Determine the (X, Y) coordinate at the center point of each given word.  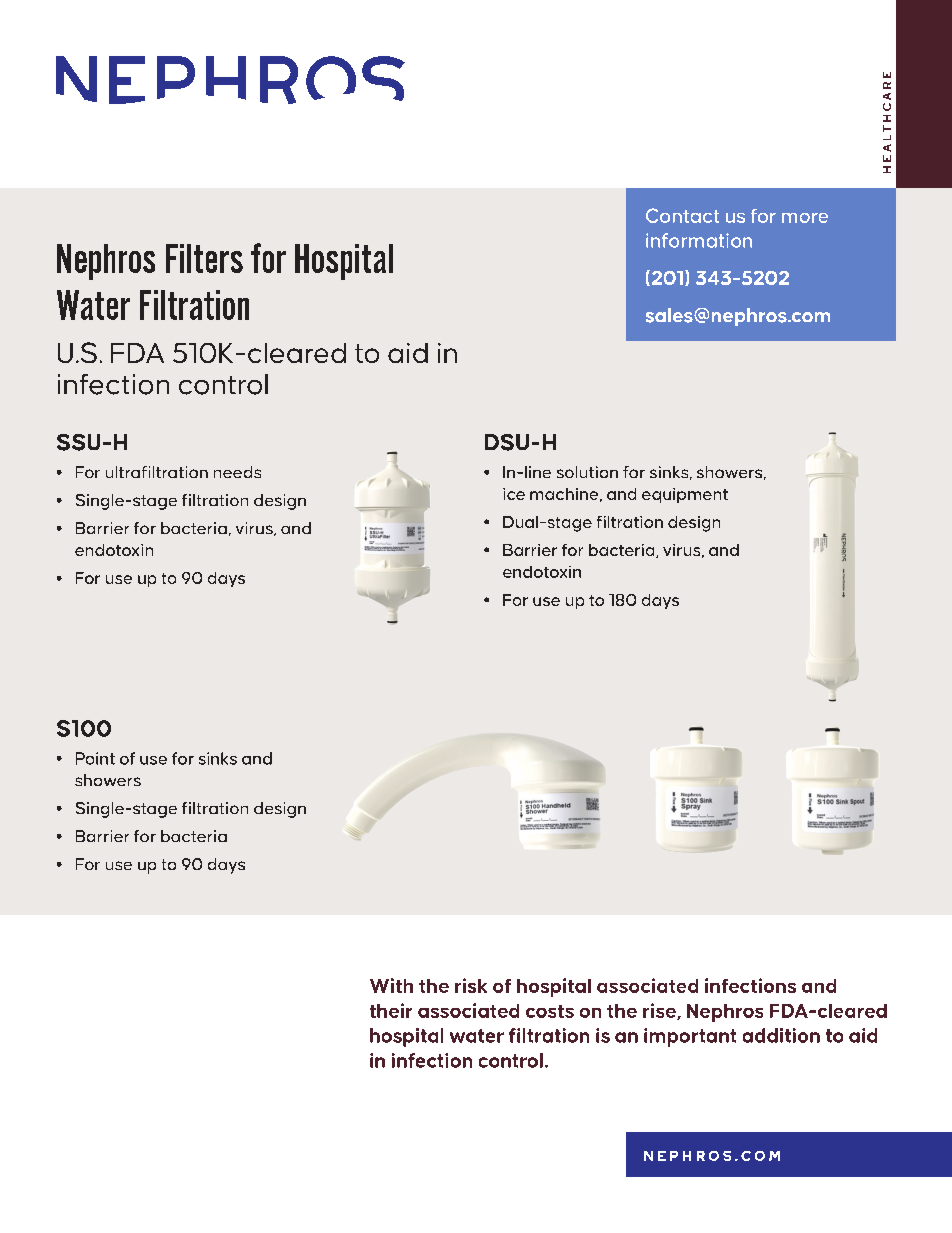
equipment (685, 495)
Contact (682, 215)
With (391, 985)
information (699, 240)
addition (781, 1035)
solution (587, 472)
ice (514, 494)
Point (95, 758)
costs (550, 1011)
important (690, 1037)
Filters (204, 258)
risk (471, 985)
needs (237, 472)
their (391, 1010)
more (805, 218)
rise (660, 1011)
